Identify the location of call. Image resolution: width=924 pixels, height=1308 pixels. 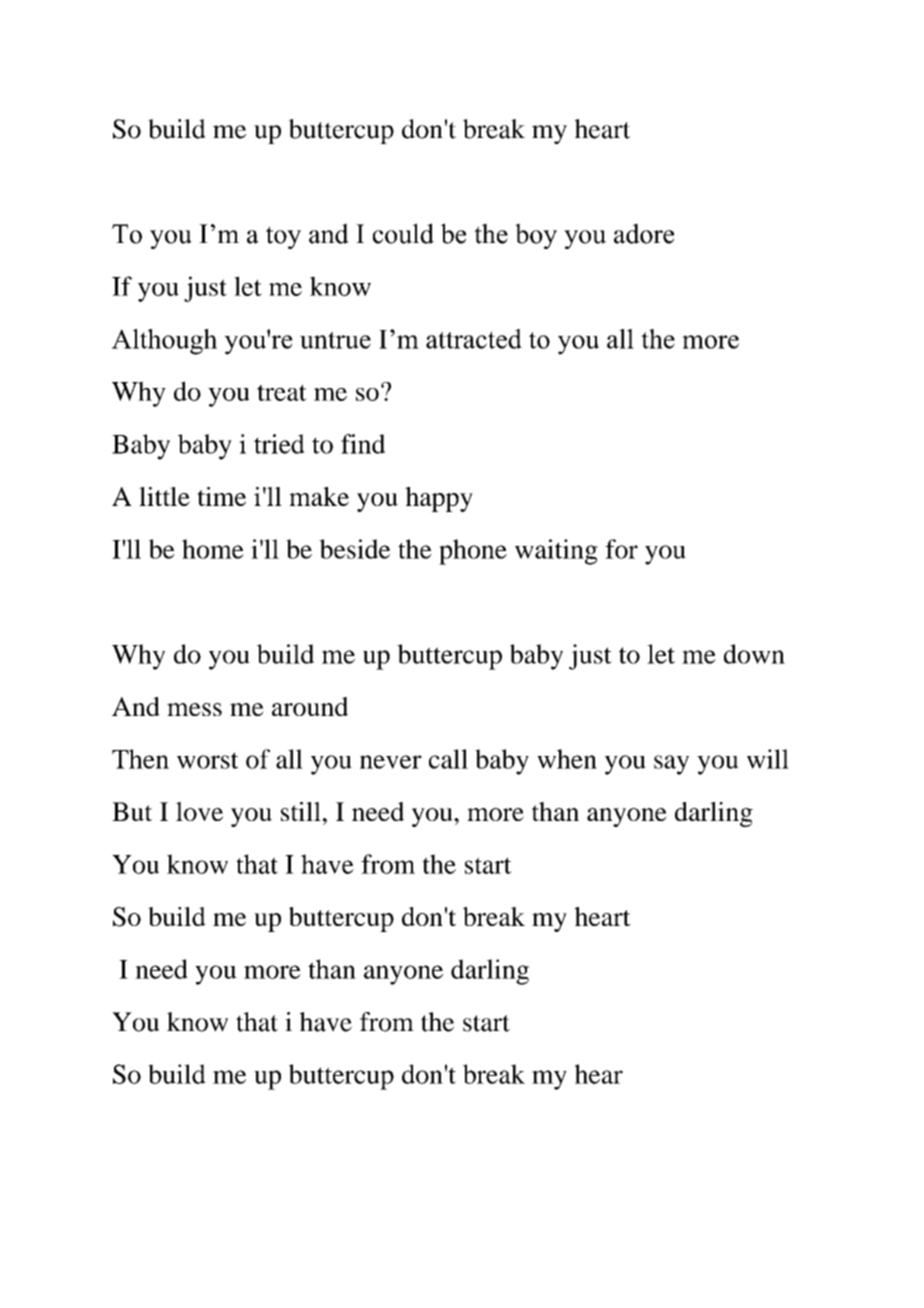
(448, 759).
